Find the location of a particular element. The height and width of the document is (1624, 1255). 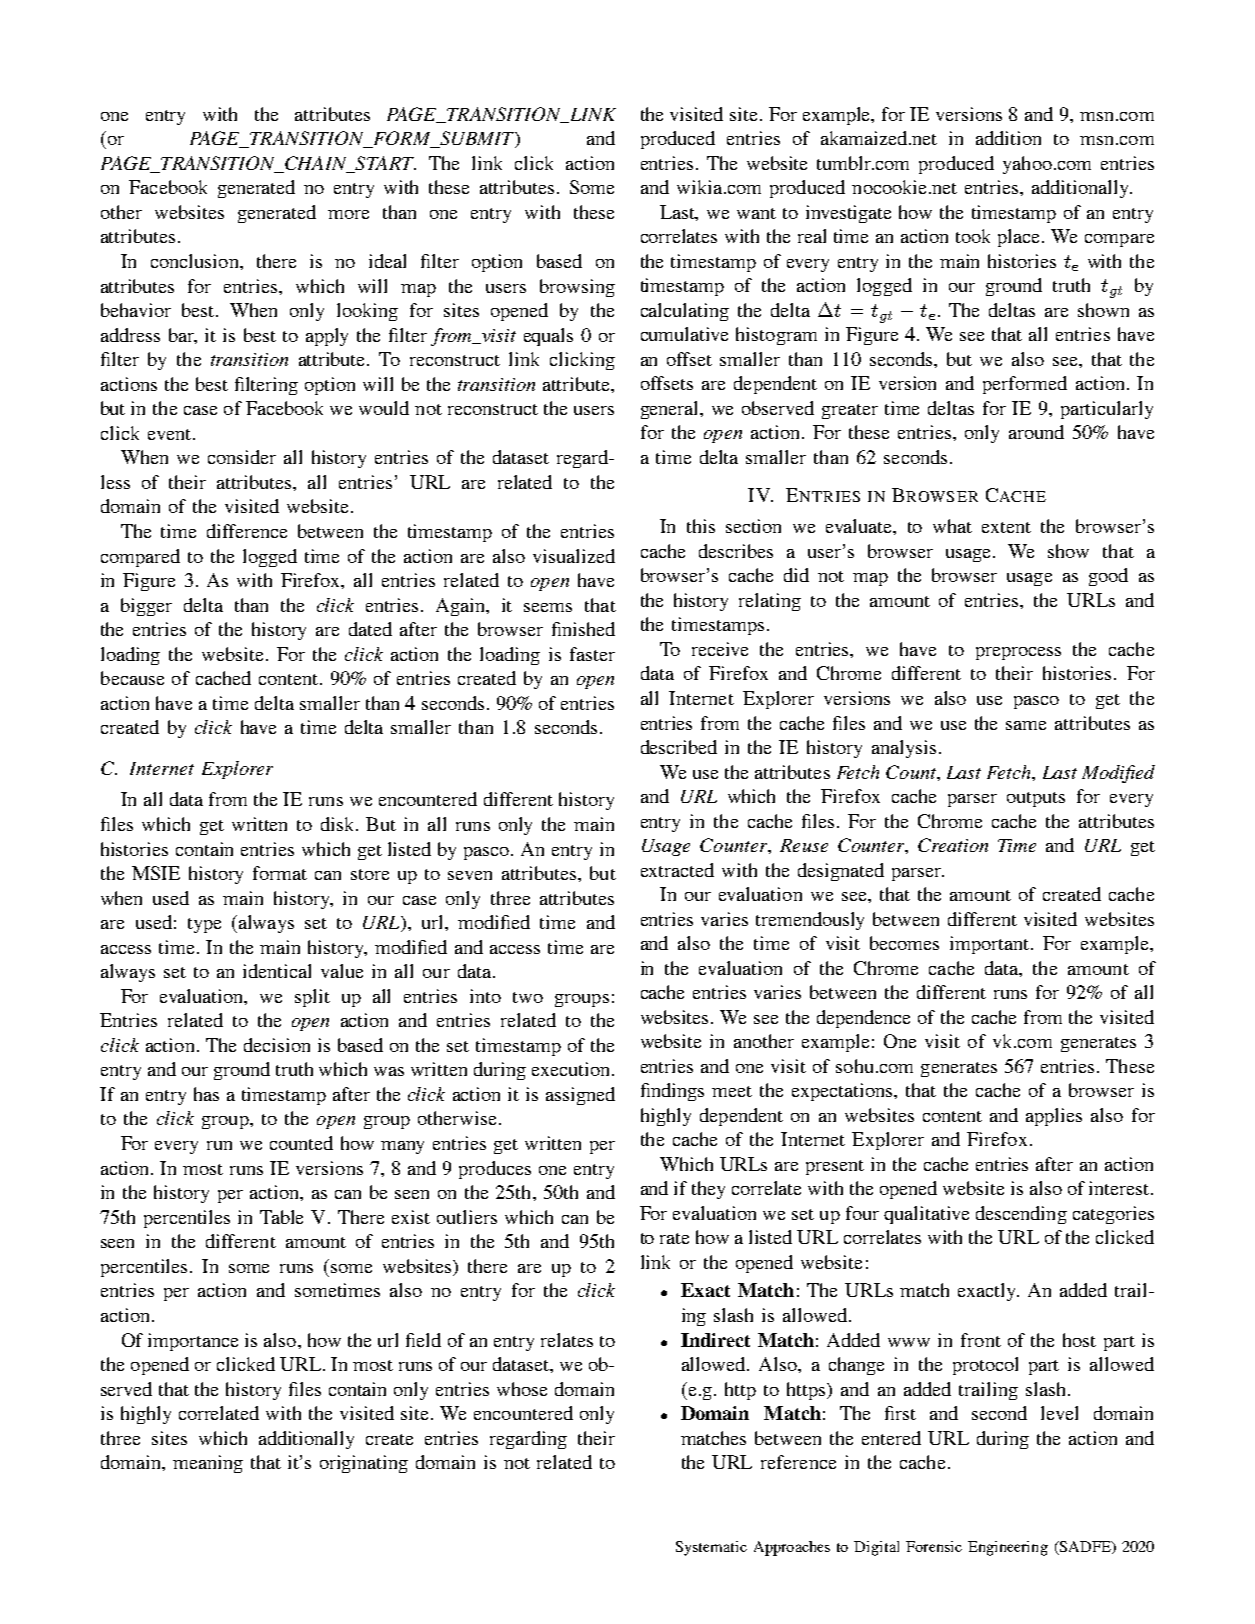

want is located at coordinates (756, 213).
